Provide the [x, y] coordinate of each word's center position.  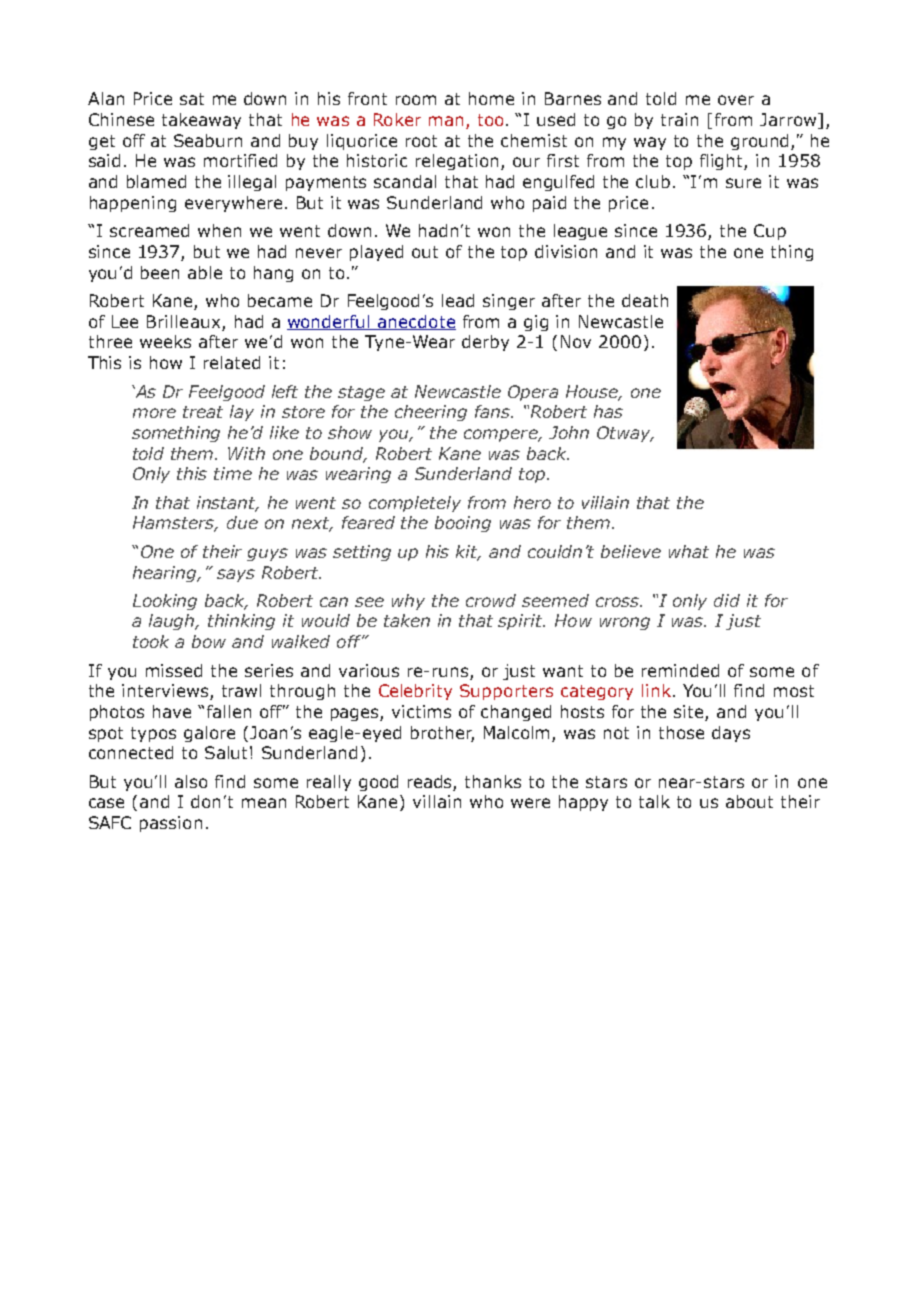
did [727, 600]
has [608, 411]
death [645, 300]
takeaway [201, 121]
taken [407, 620]
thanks [493, 781]
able [205, 272]
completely [415, 504]
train [679, 119]
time [233, 473]
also [191, 781]
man [446, 121]
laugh [173, 622]
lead [458, 300]
